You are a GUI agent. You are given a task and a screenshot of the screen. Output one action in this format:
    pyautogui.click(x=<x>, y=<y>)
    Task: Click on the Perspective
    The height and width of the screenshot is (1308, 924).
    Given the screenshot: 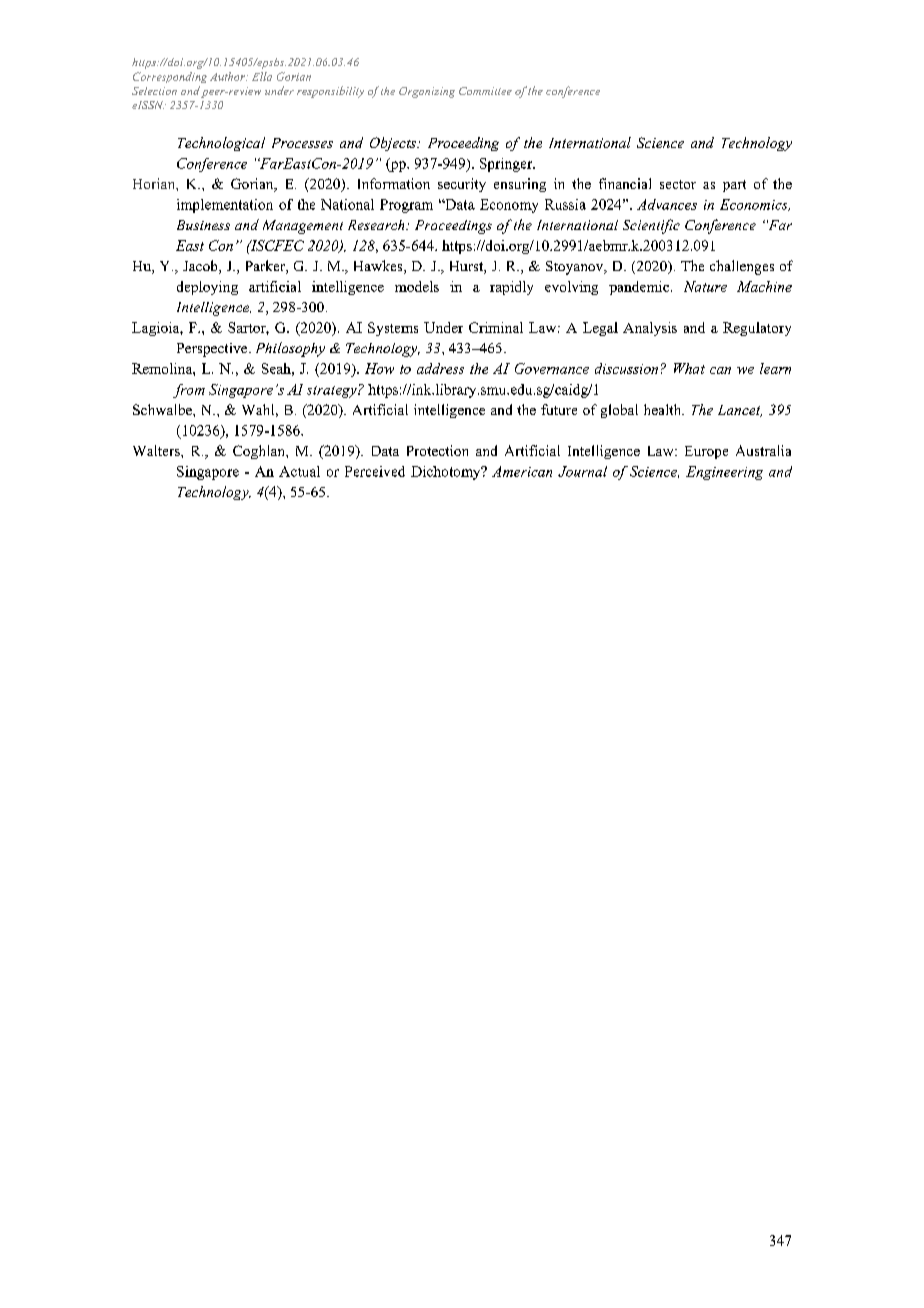 What is the action you would take?
    pyautogui.click(x=213, y=350)
